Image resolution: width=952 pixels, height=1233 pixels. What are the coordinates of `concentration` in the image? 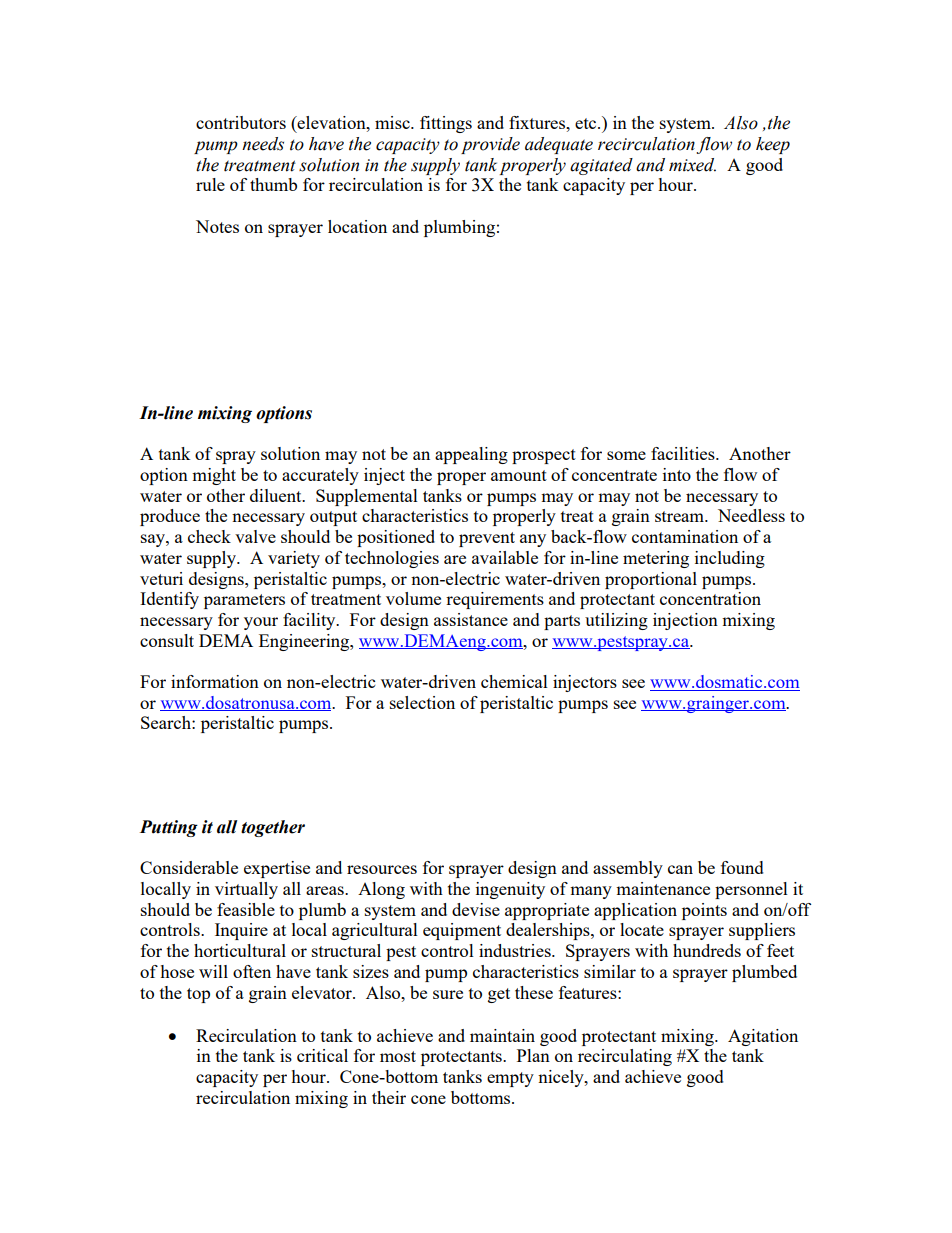 It's located at (710, 598).
